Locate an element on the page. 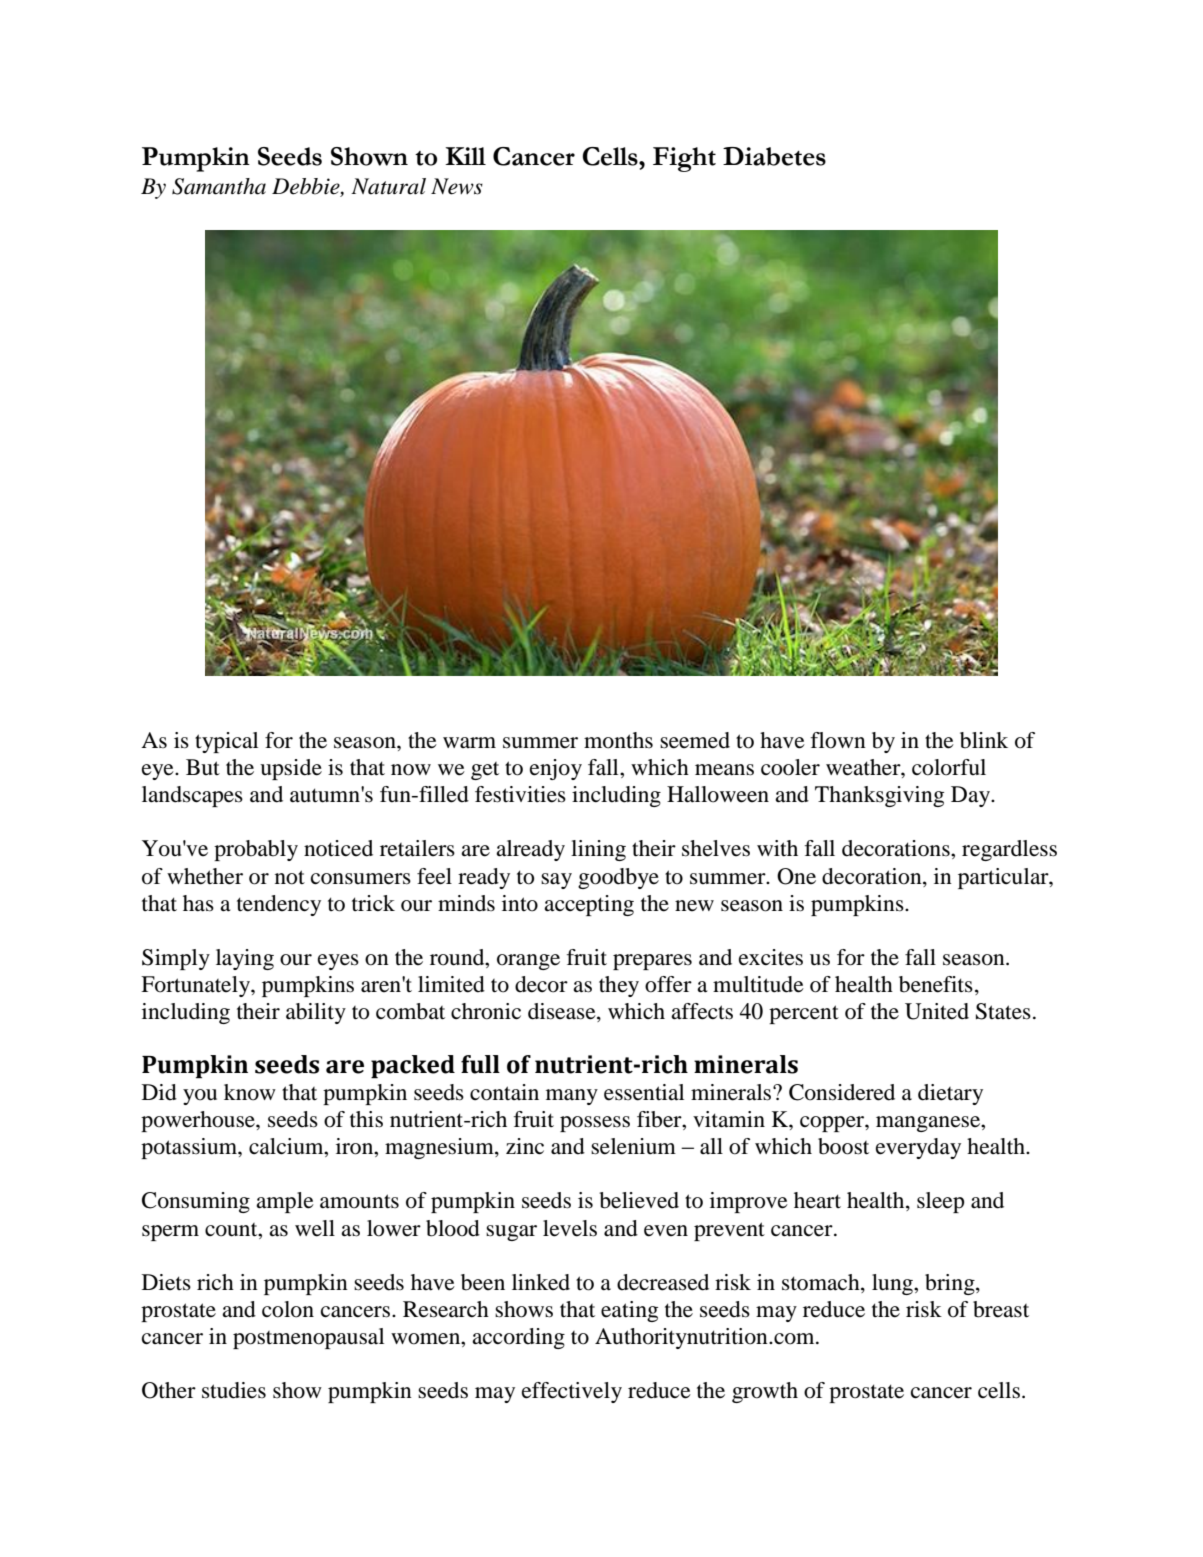 The height and width of the page is (1557, 1203). upside is located at coordinates (291, 769).
